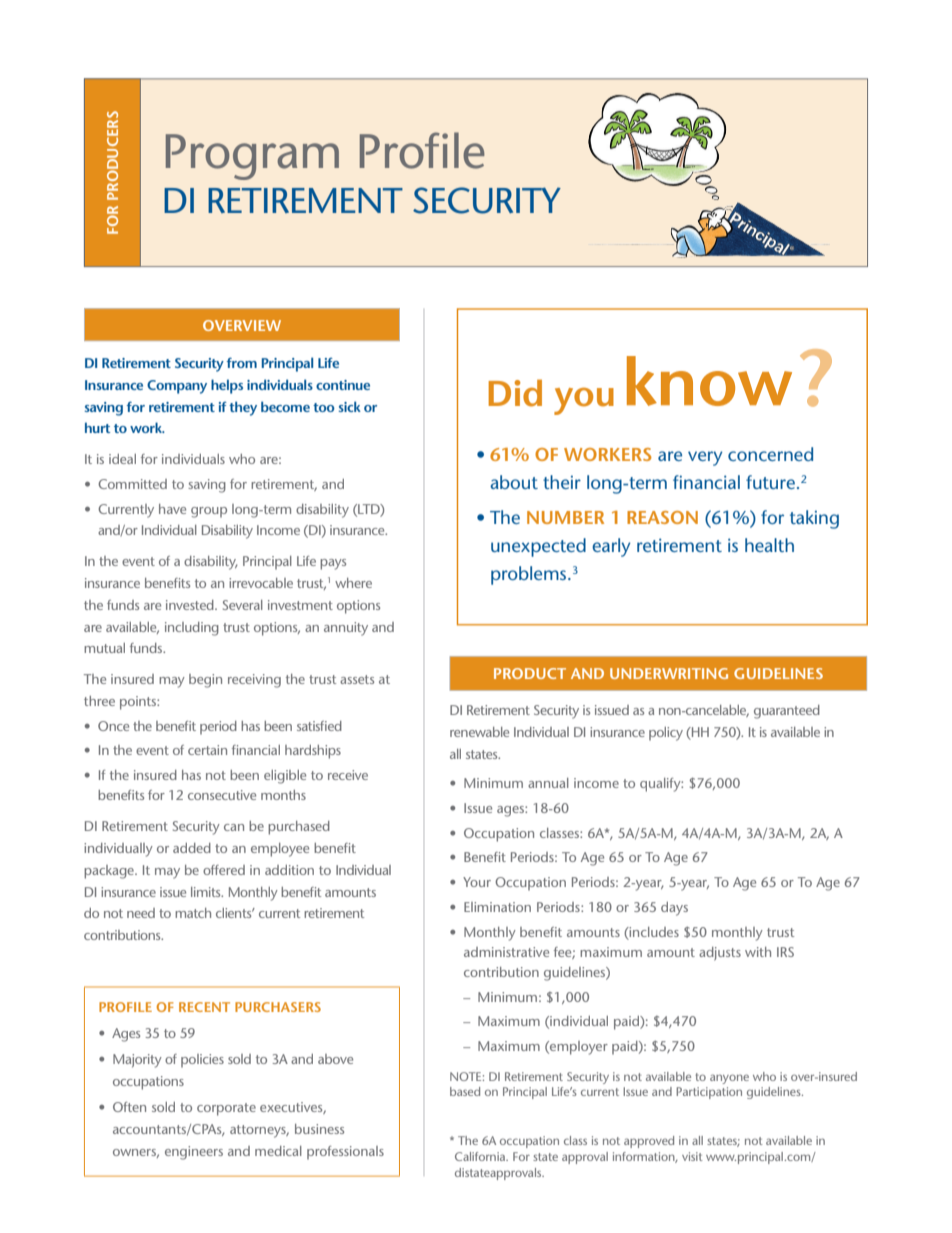  I want to click on PRODUCT, so click(530, 673).
